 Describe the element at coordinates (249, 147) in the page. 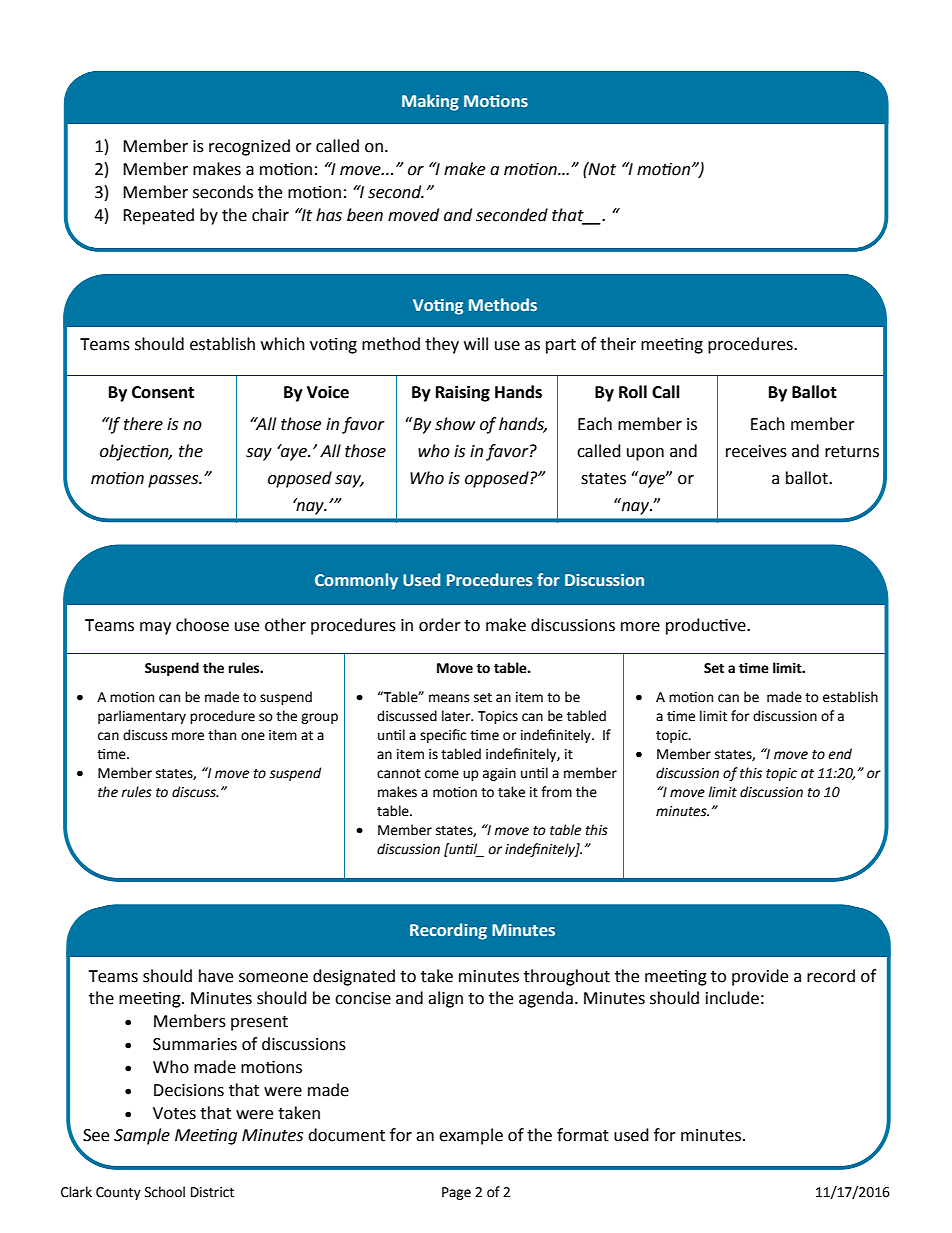

I see `recognized` at that location.
